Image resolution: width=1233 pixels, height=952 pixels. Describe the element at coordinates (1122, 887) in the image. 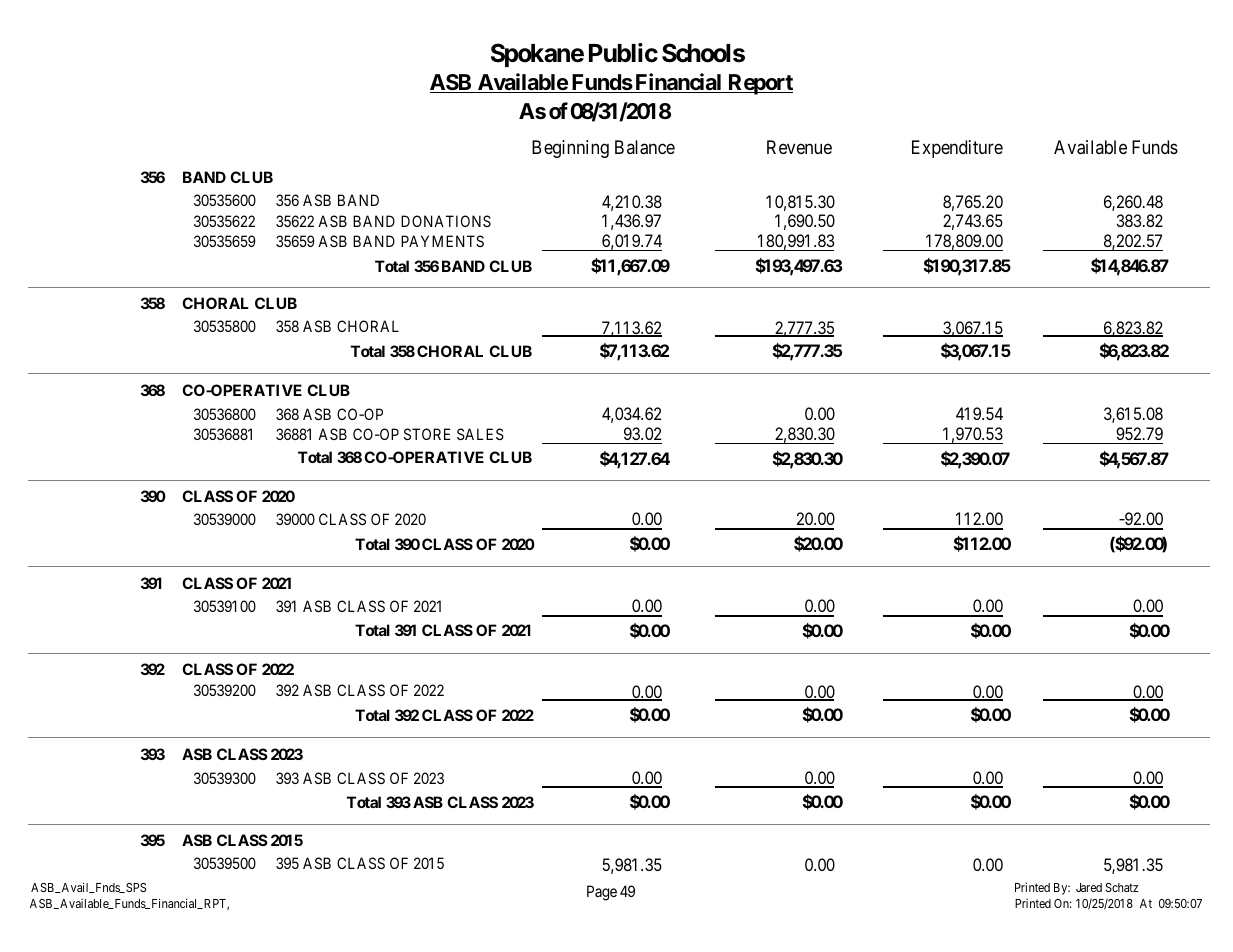

I see `Schatz` at that location.
